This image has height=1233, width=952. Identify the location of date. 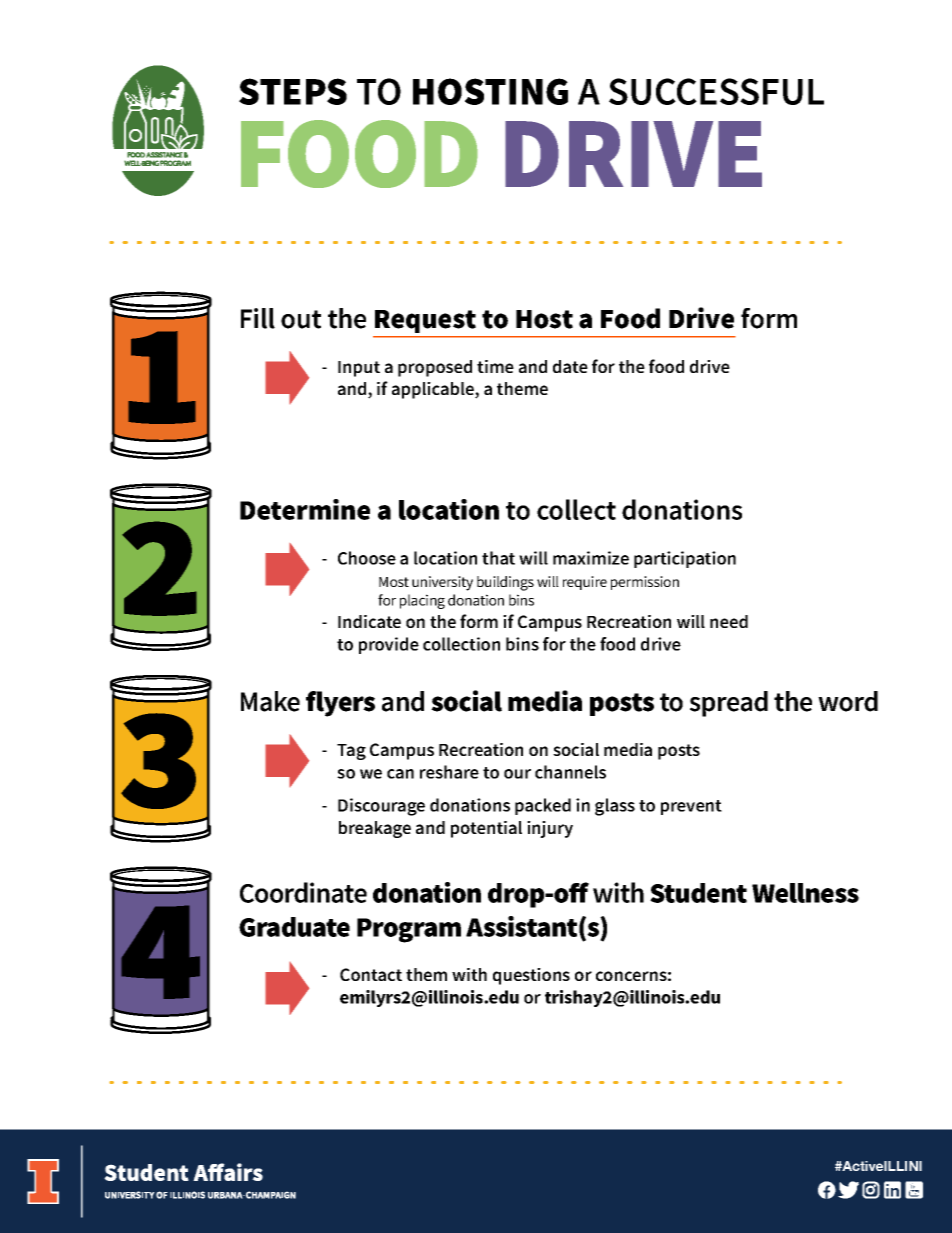
(570, 366).
